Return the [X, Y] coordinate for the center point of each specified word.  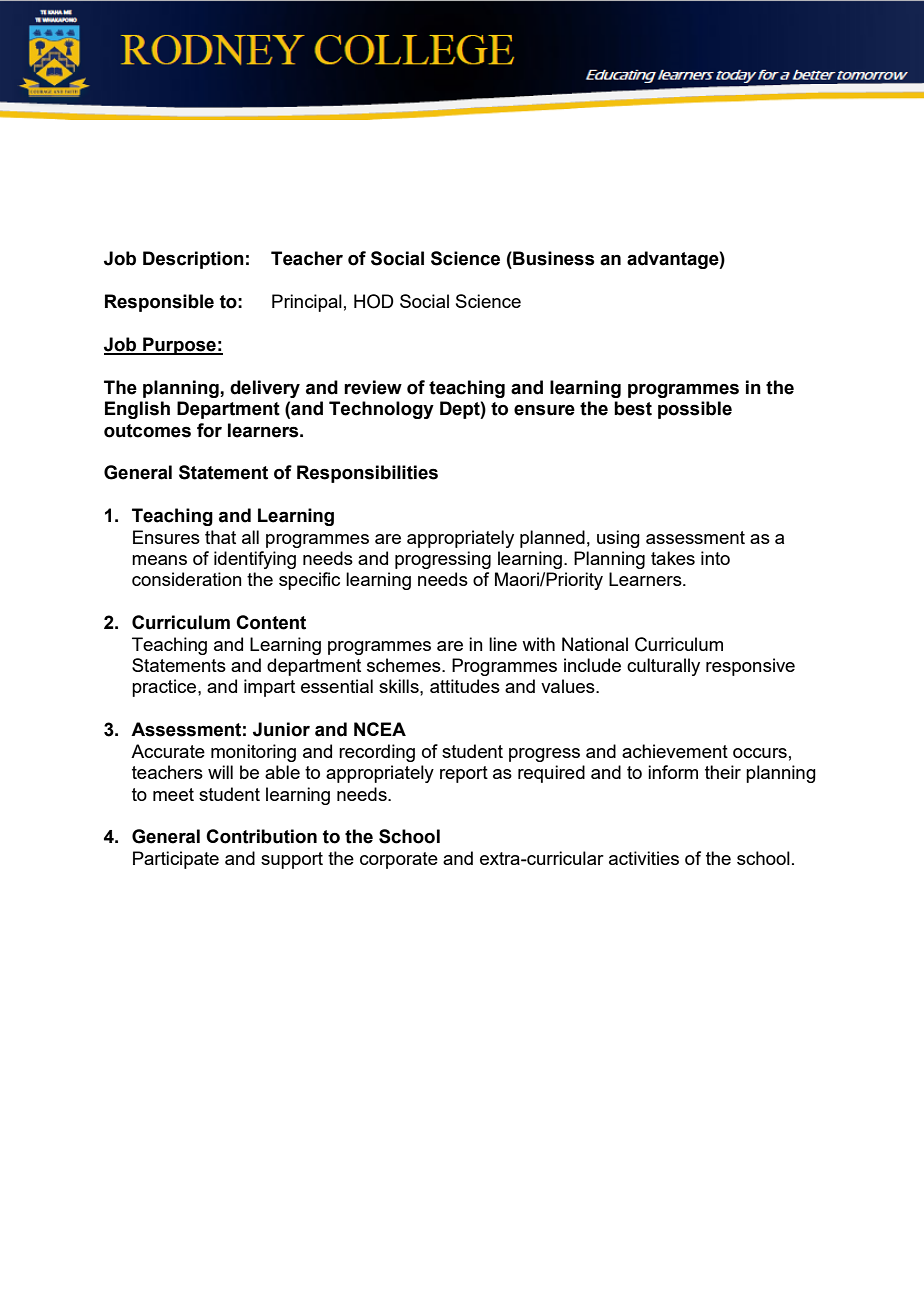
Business [553, 258]
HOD [374, 301]
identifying [255, 560]
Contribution [261, 836]
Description [193, 260]
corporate [399, 860]
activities [644, 858]
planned [552, 539]
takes [673, 558]
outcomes [147, 431]
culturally [663, 667]
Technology [381, 410]
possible [695, 410]
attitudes [465, 686]
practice [165, 688]
